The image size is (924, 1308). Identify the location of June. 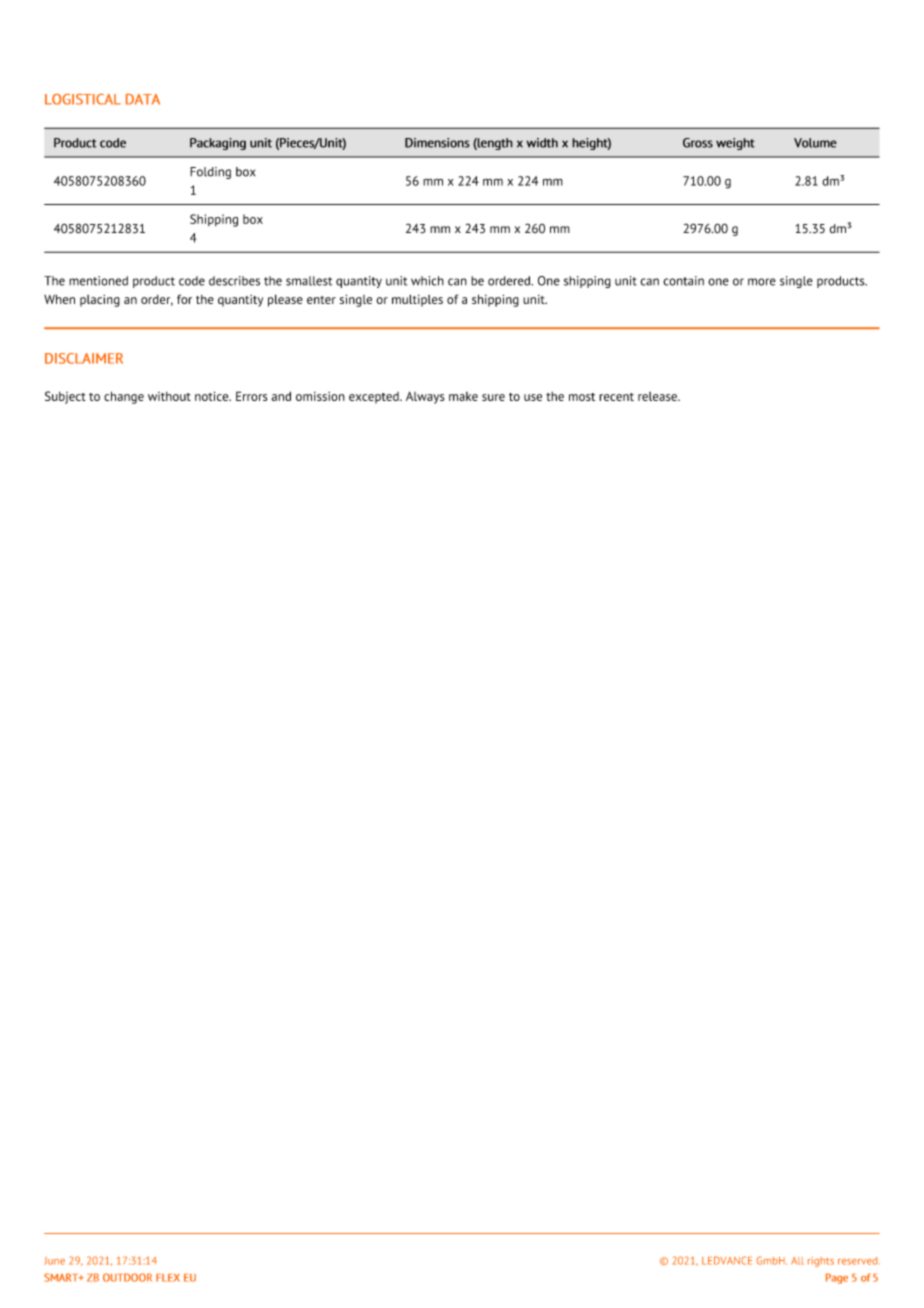
(54, 1261).
